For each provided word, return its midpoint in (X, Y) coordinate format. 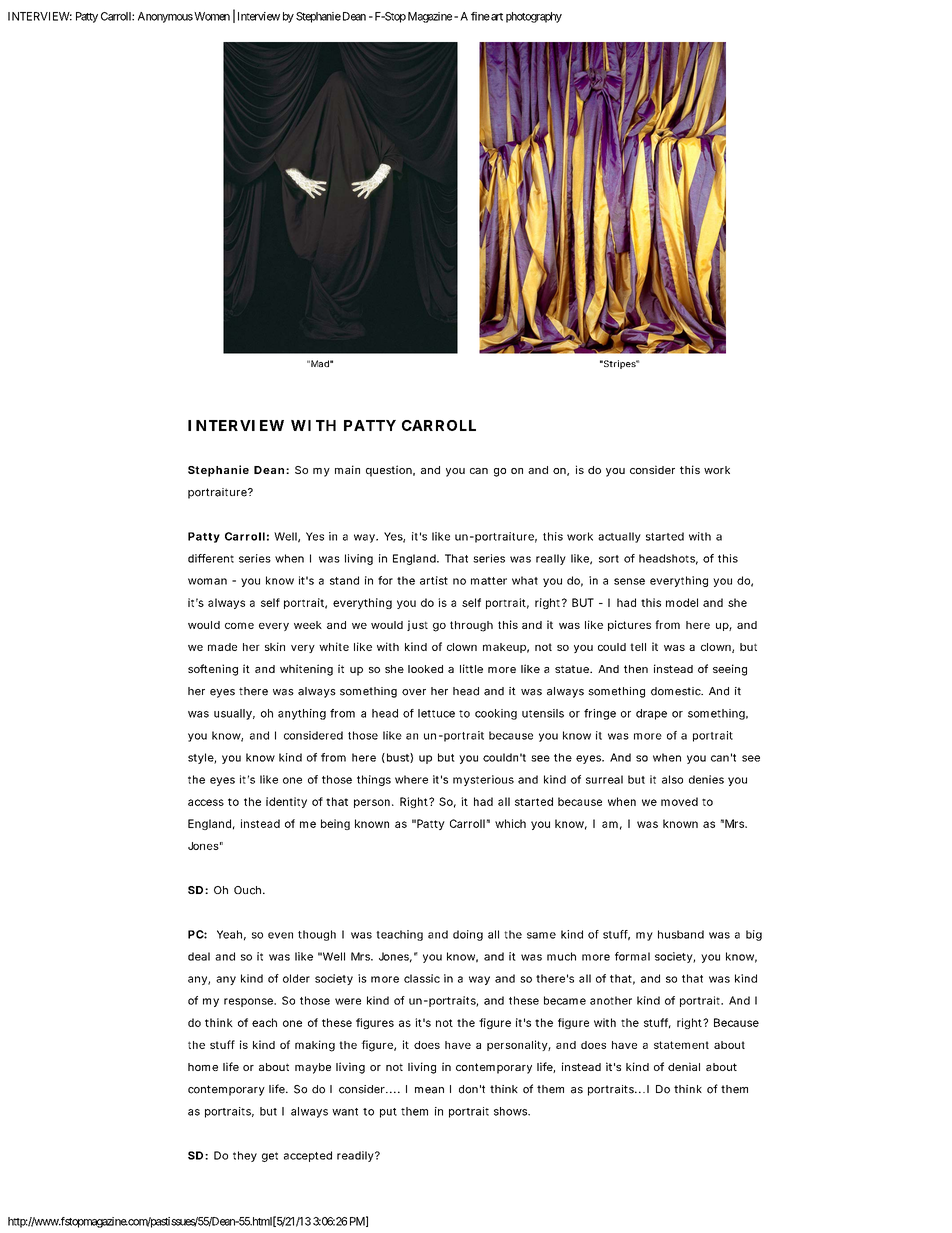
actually (619, 537)
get (270, 1157)
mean (429, 1090)
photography (534, 17)
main (347, 469)
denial (684, 1066)
